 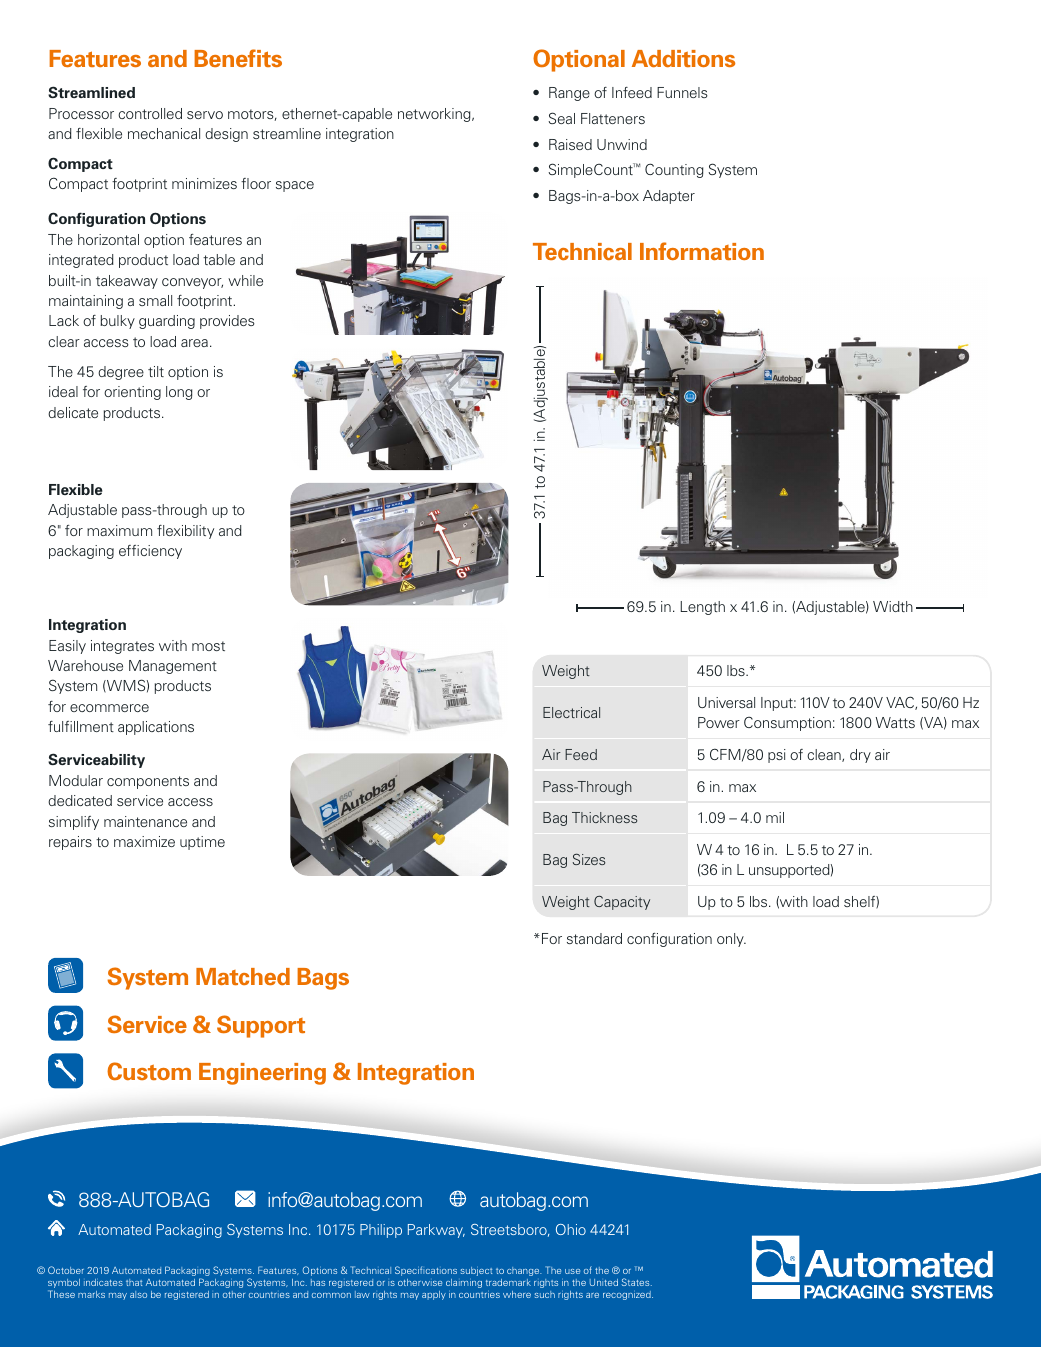 I want to click on that, so click(x=134, y=1282).
